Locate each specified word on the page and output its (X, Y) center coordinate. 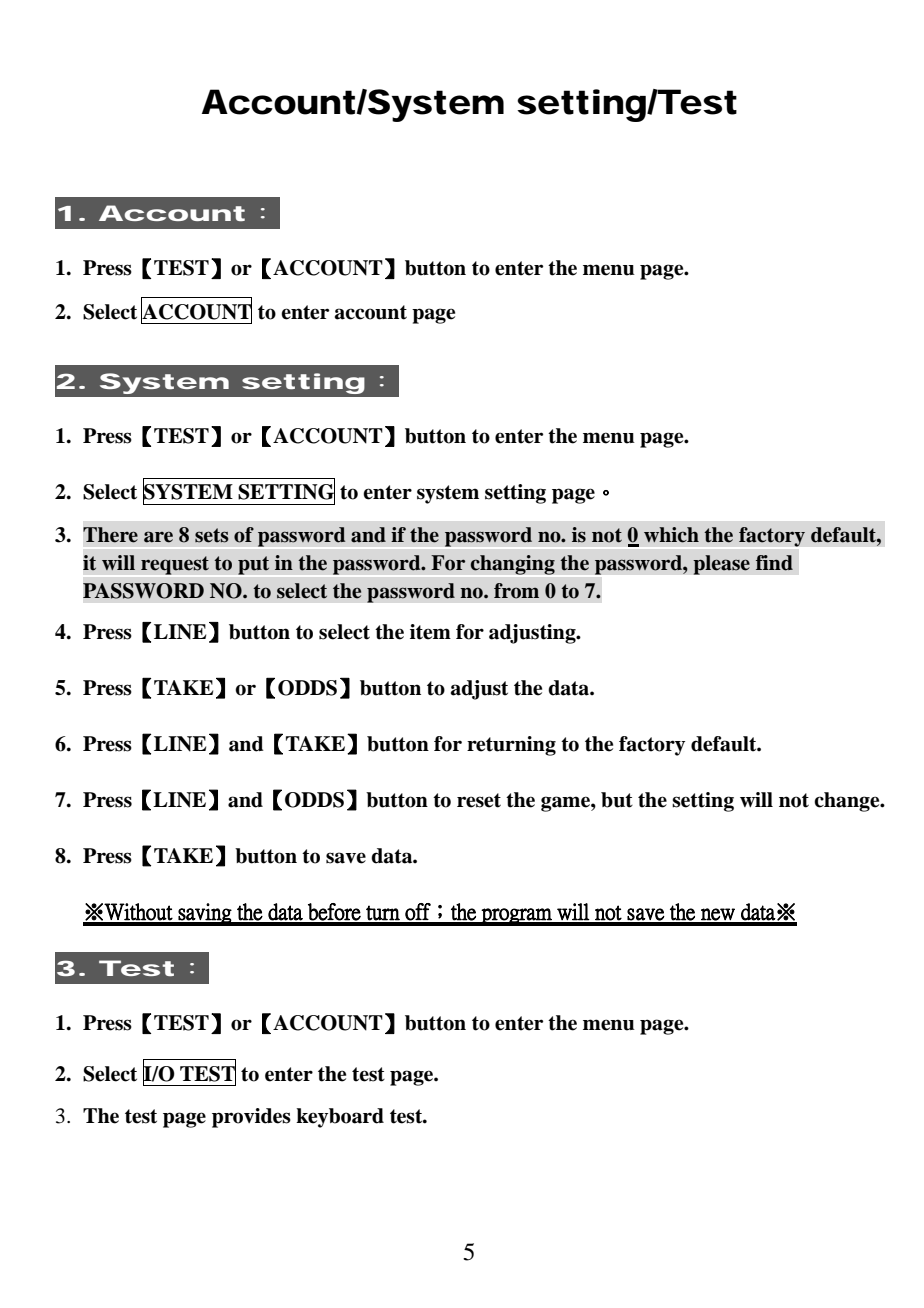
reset (479, 800)
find (774, 563)
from (516, 591)
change (848, 802)
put (253, 565)
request (175, 565)
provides (251, 1118)
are (158, 537)
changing (513, 565)
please (721, 565)
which (671, 535)
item (430, 632)
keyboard (340, 1118)
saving (205, 914)
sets (212, 535)
